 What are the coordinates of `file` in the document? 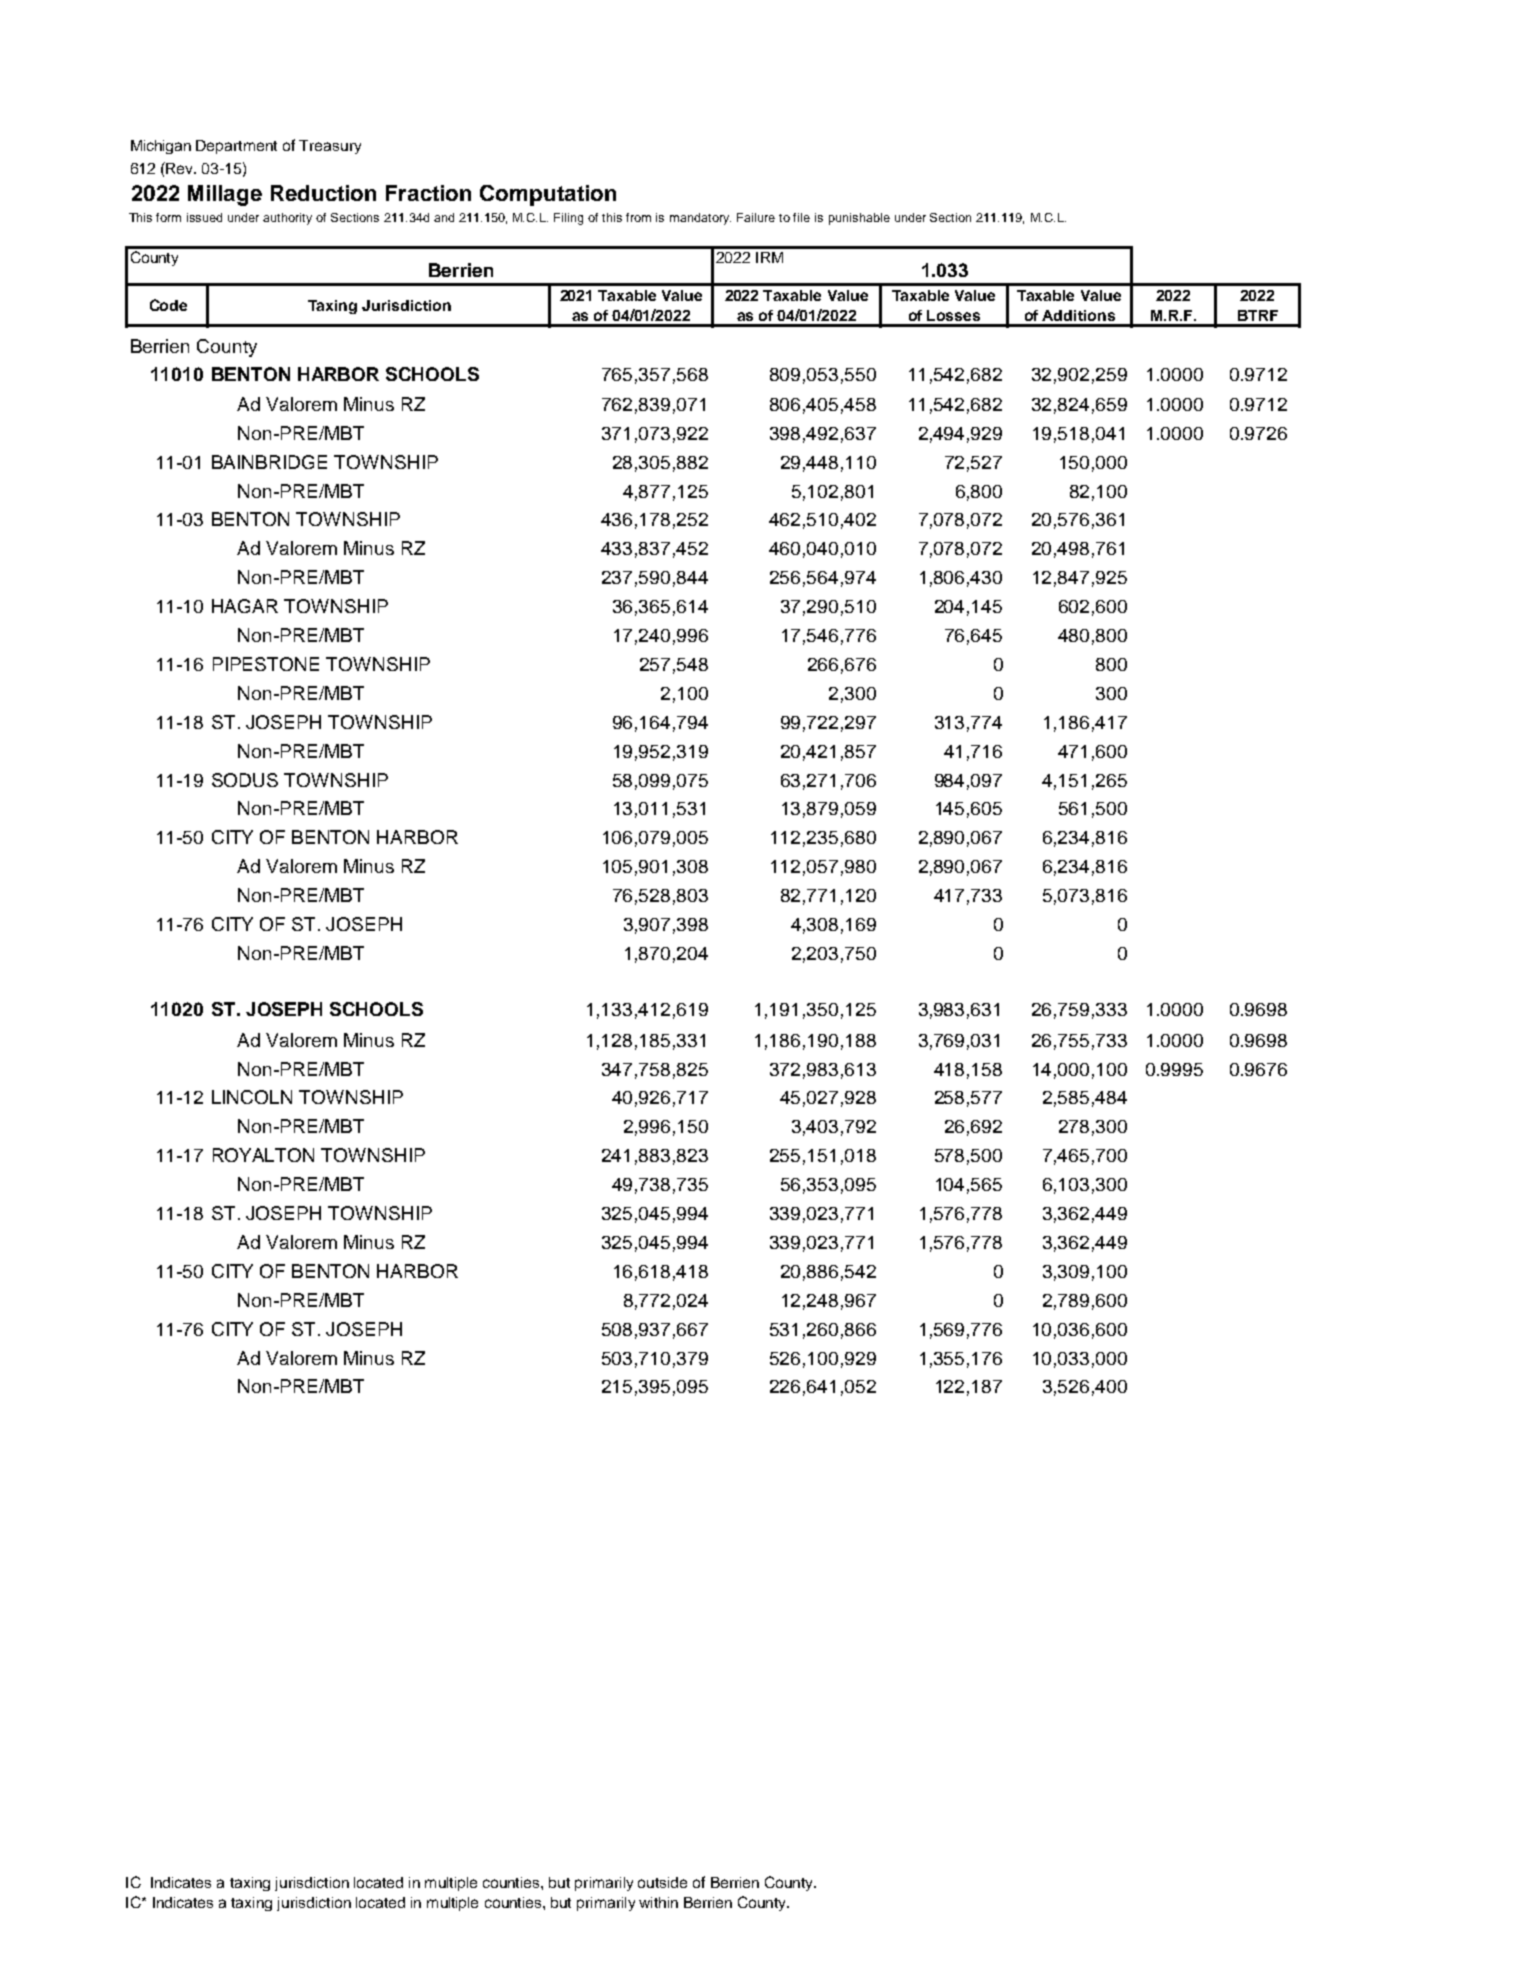 It's located at (801, 217).
